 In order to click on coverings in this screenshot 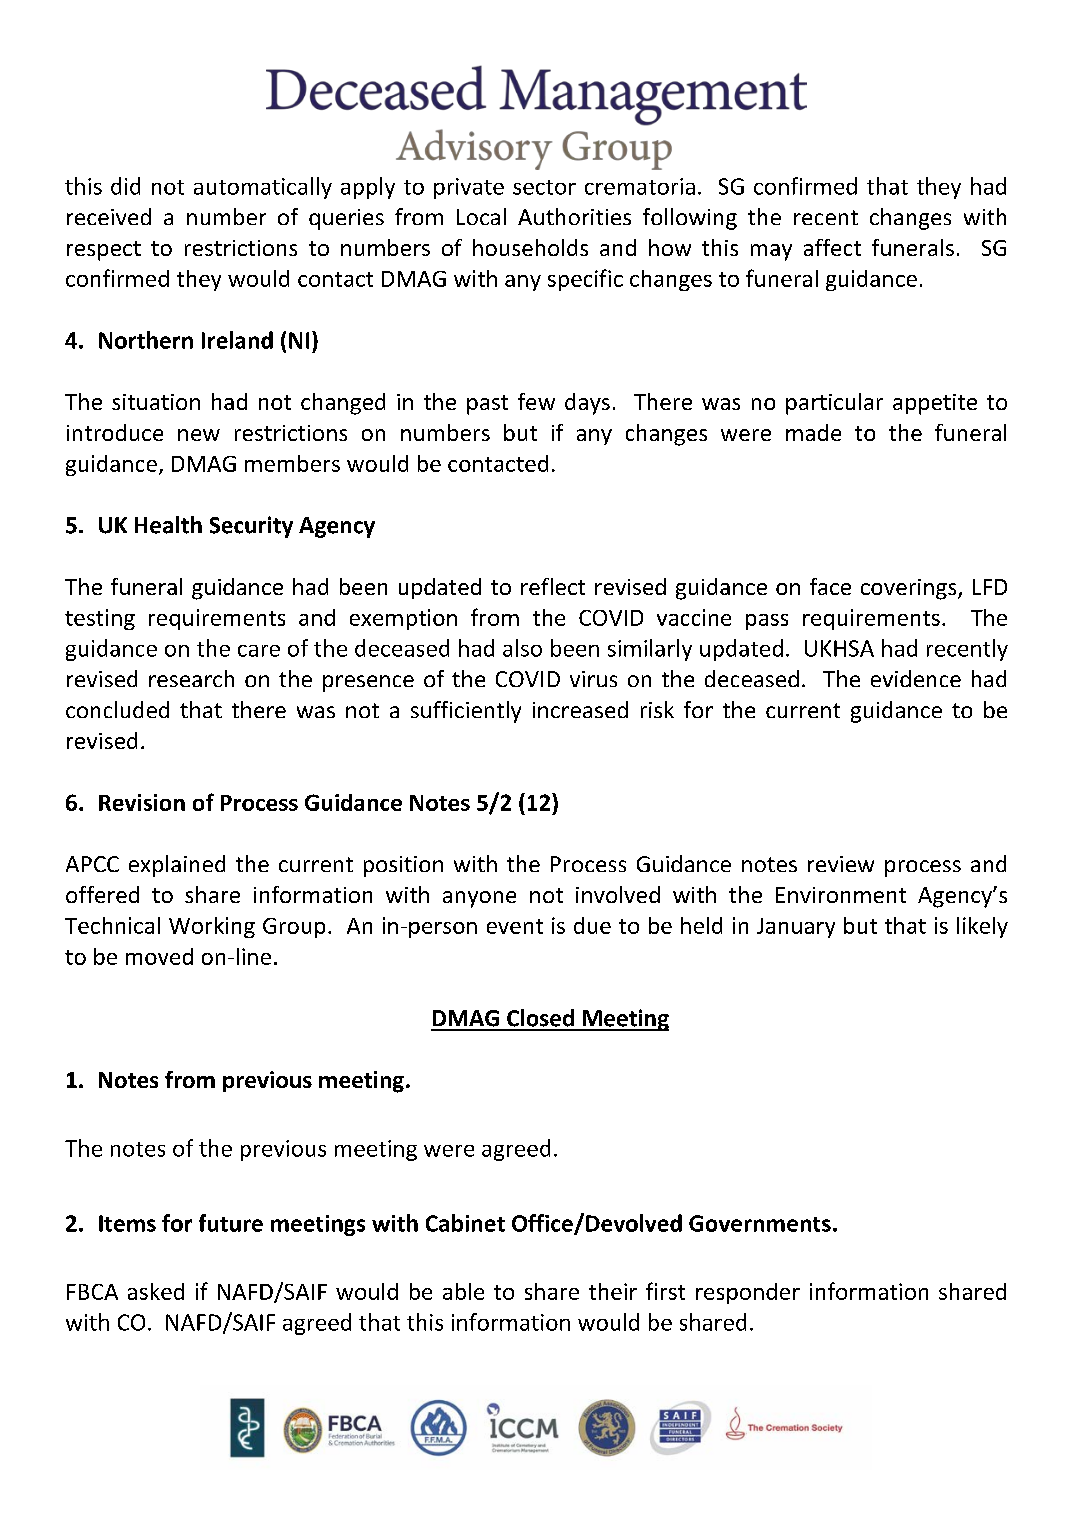, I will do `click(910, 589)`.
